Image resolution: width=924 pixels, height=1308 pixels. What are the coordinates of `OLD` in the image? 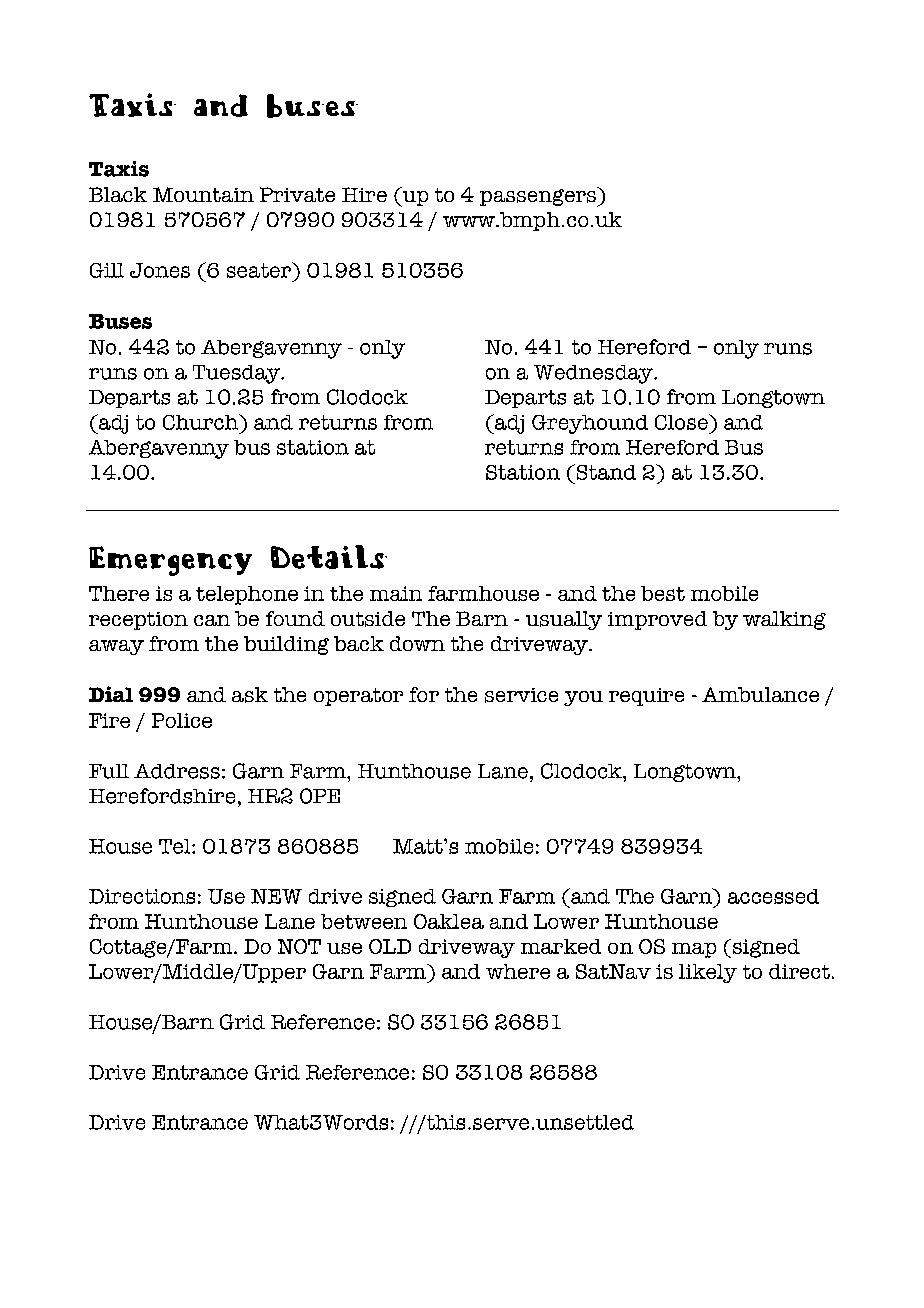 It's located at (390, 946).
